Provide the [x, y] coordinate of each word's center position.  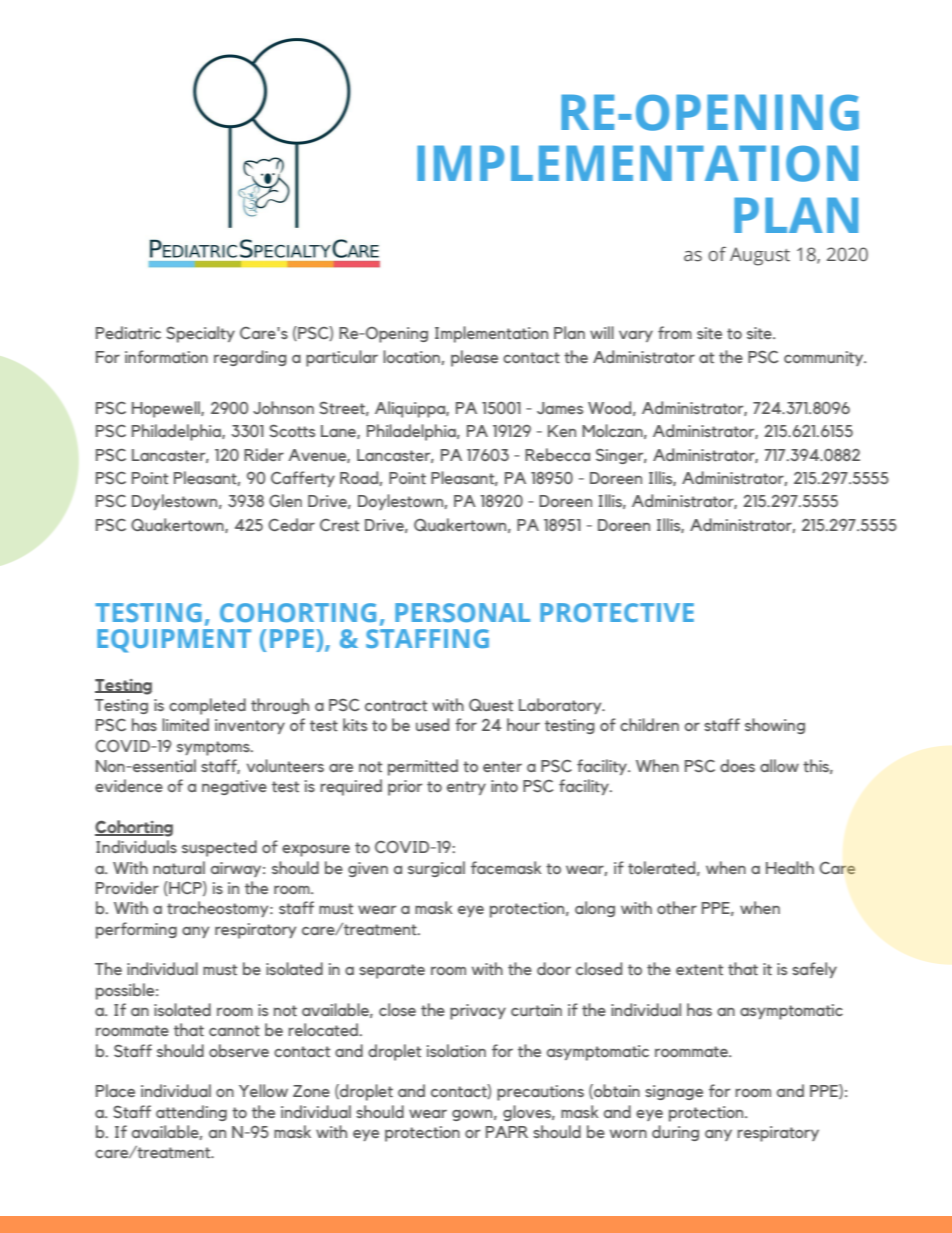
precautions [540, 1093]
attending [191, 1113]
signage [674, 1092]
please [474, 358]
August [760, 256]
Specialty [200, 334]
